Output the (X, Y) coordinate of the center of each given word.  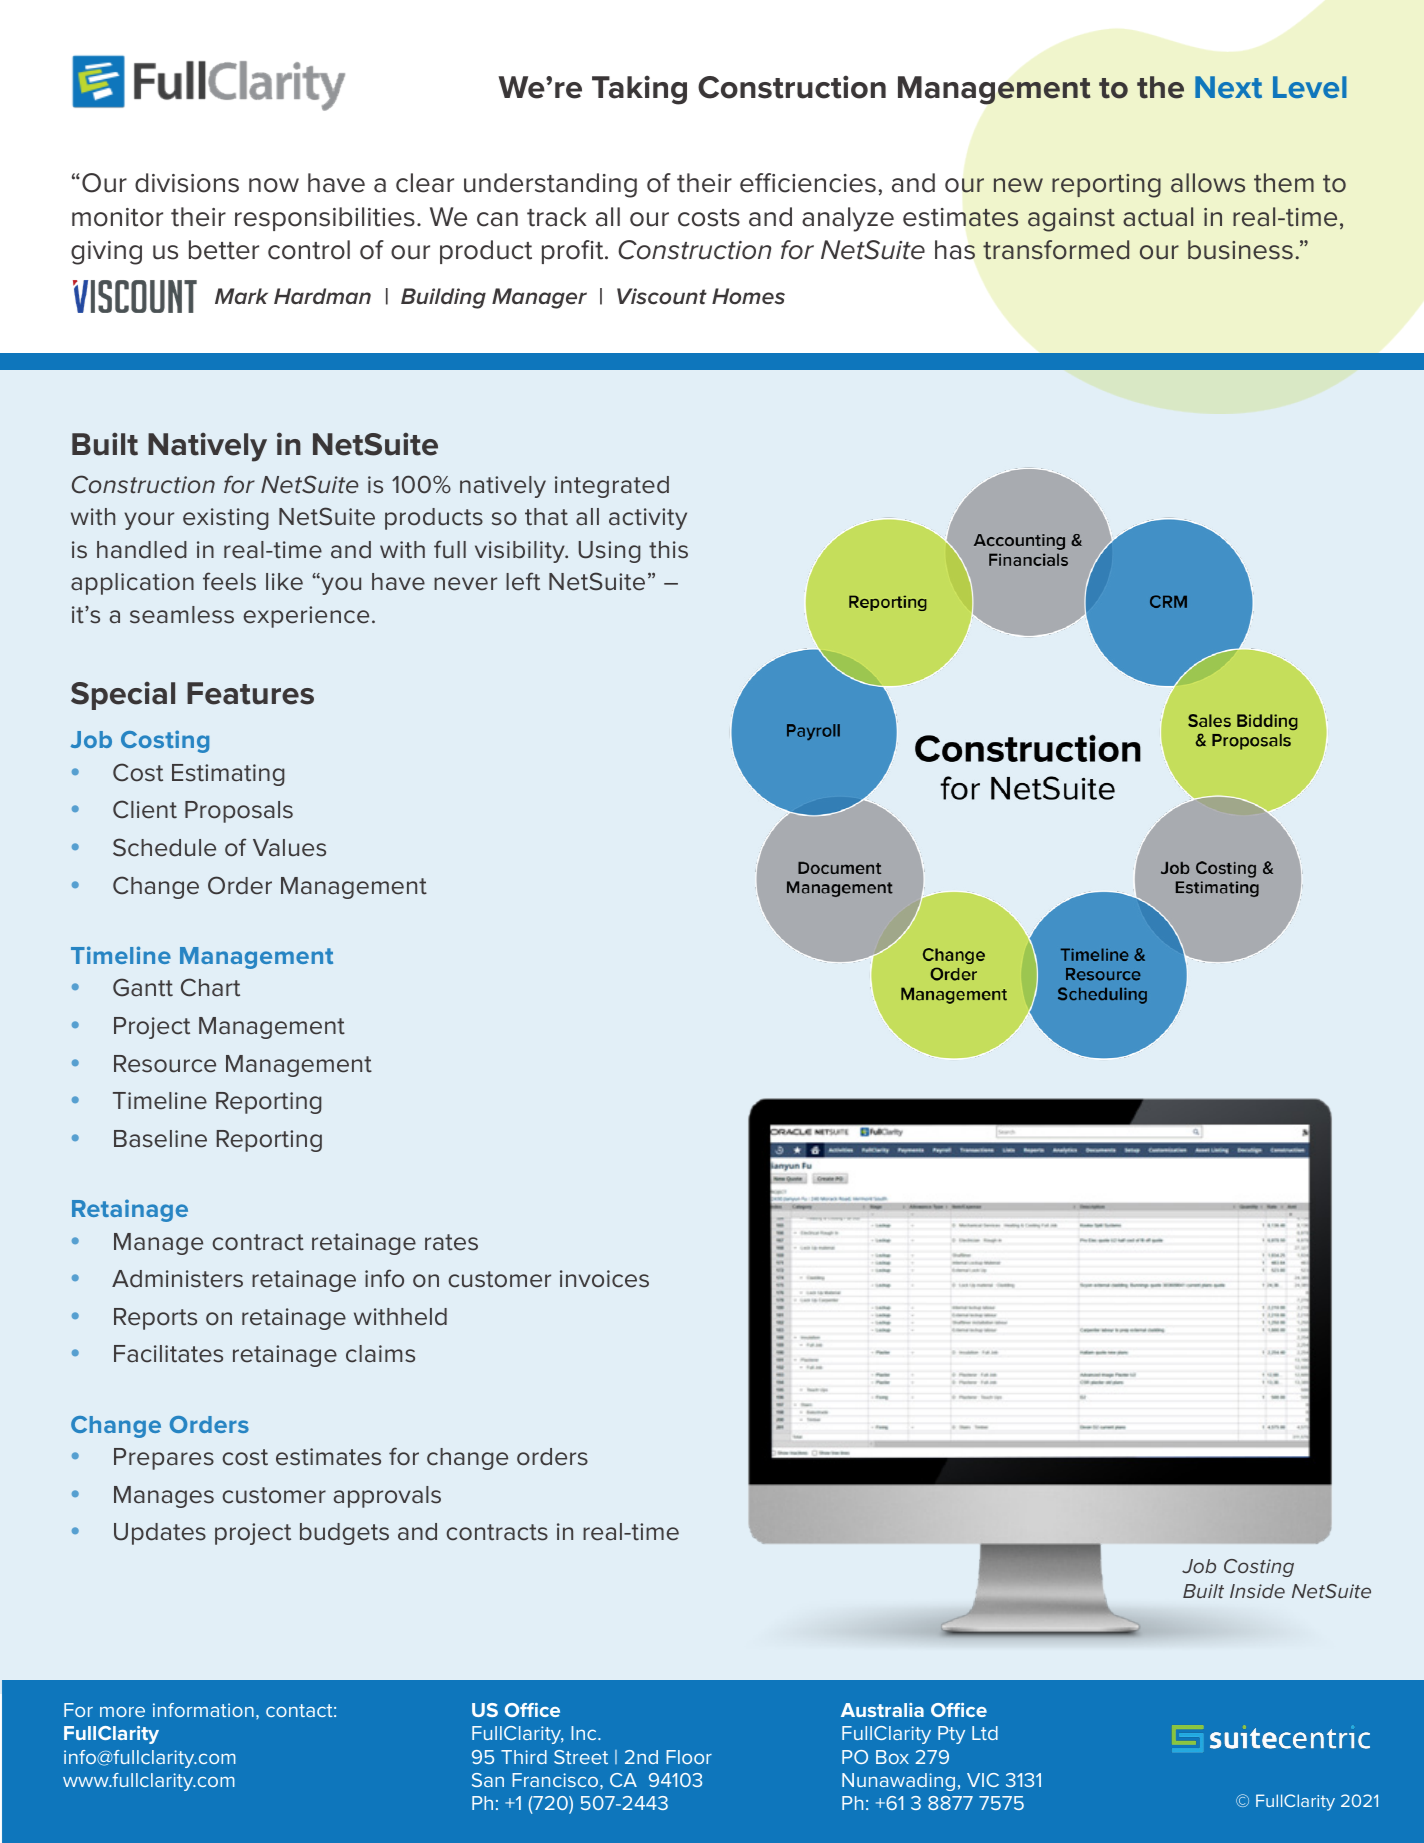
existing (226, 519)
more (122, 1711)
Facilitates (168, 1354)
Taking (639, 90)
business (1240, 250)
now (274, 185)
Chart (210, 987)
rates (451, 1242)
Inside (1257, 1591)
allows (1208, 183)
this (668, 550)
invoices (604, 1279)
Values (289, 848)
